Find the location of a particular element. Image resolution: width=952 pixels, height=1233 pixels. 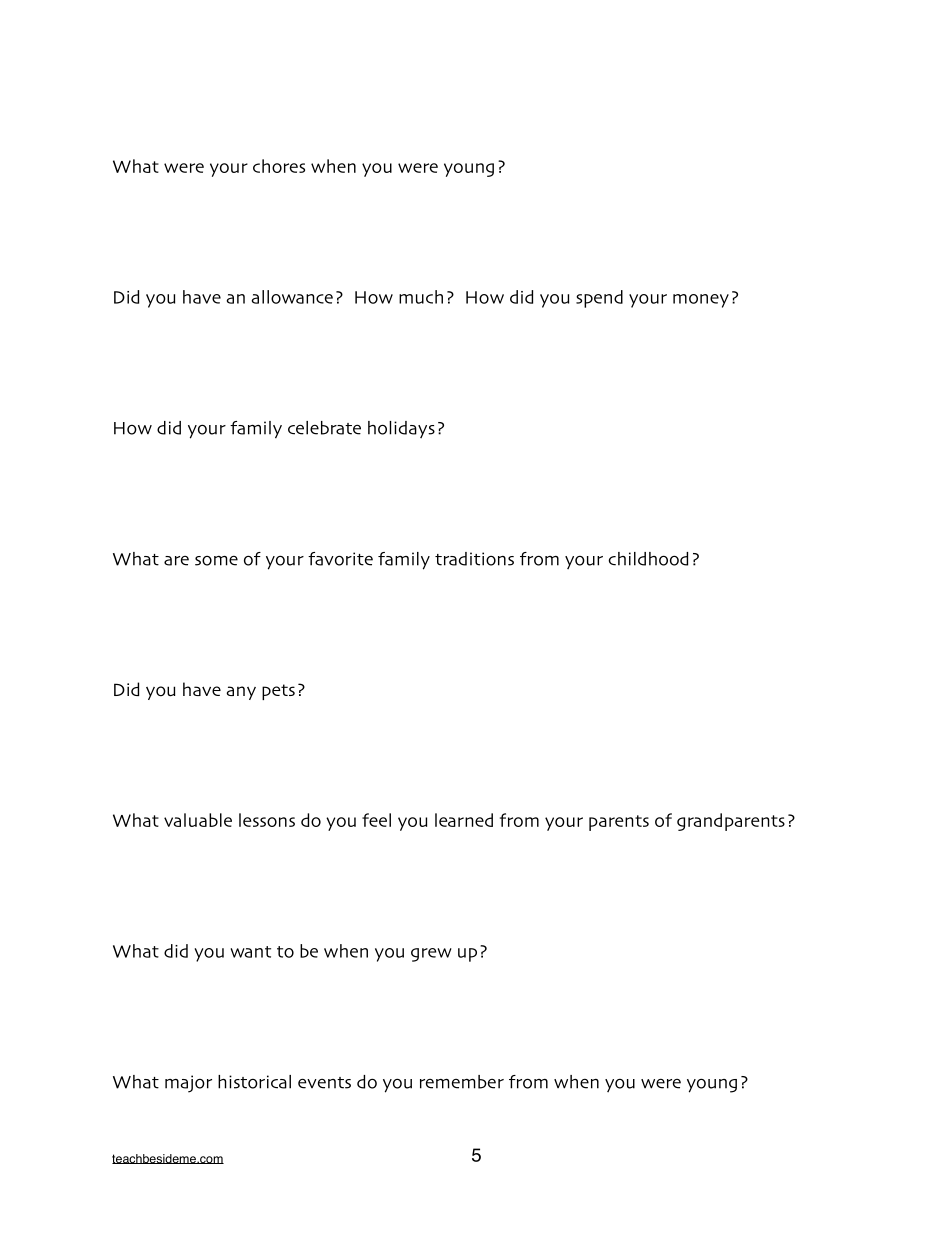

remember is located at coordinates (462, 1082).
